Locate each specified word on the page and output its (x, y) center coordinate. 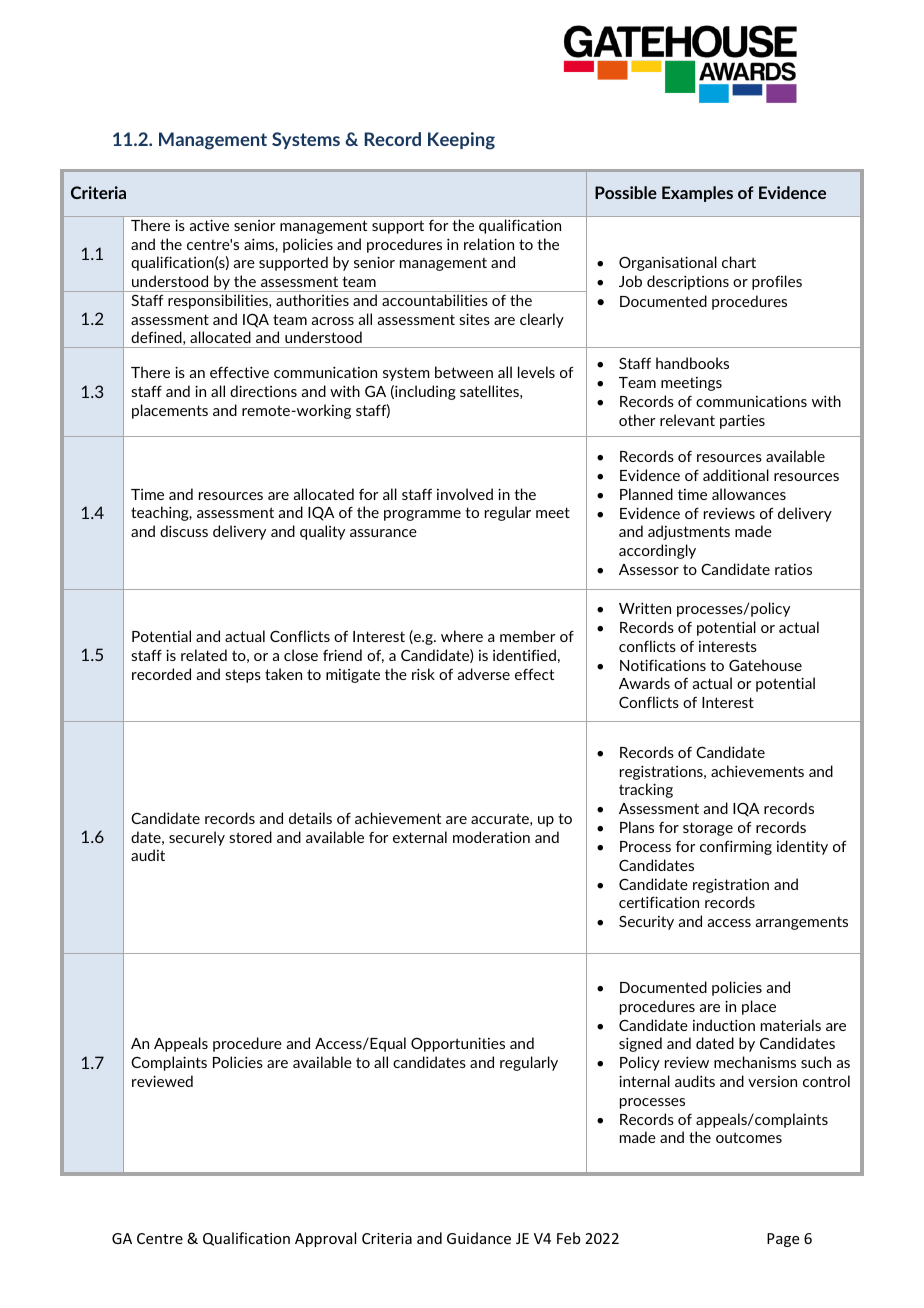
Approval (325, 1239)
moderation (491, 837)
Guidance (479, 1238)
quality (322, 532)
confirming (736, 847)
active (209, 225)
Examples (697, 194)
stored (250, 837)
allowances (749, 494)
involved (465, 494)
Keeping (461, 141)
